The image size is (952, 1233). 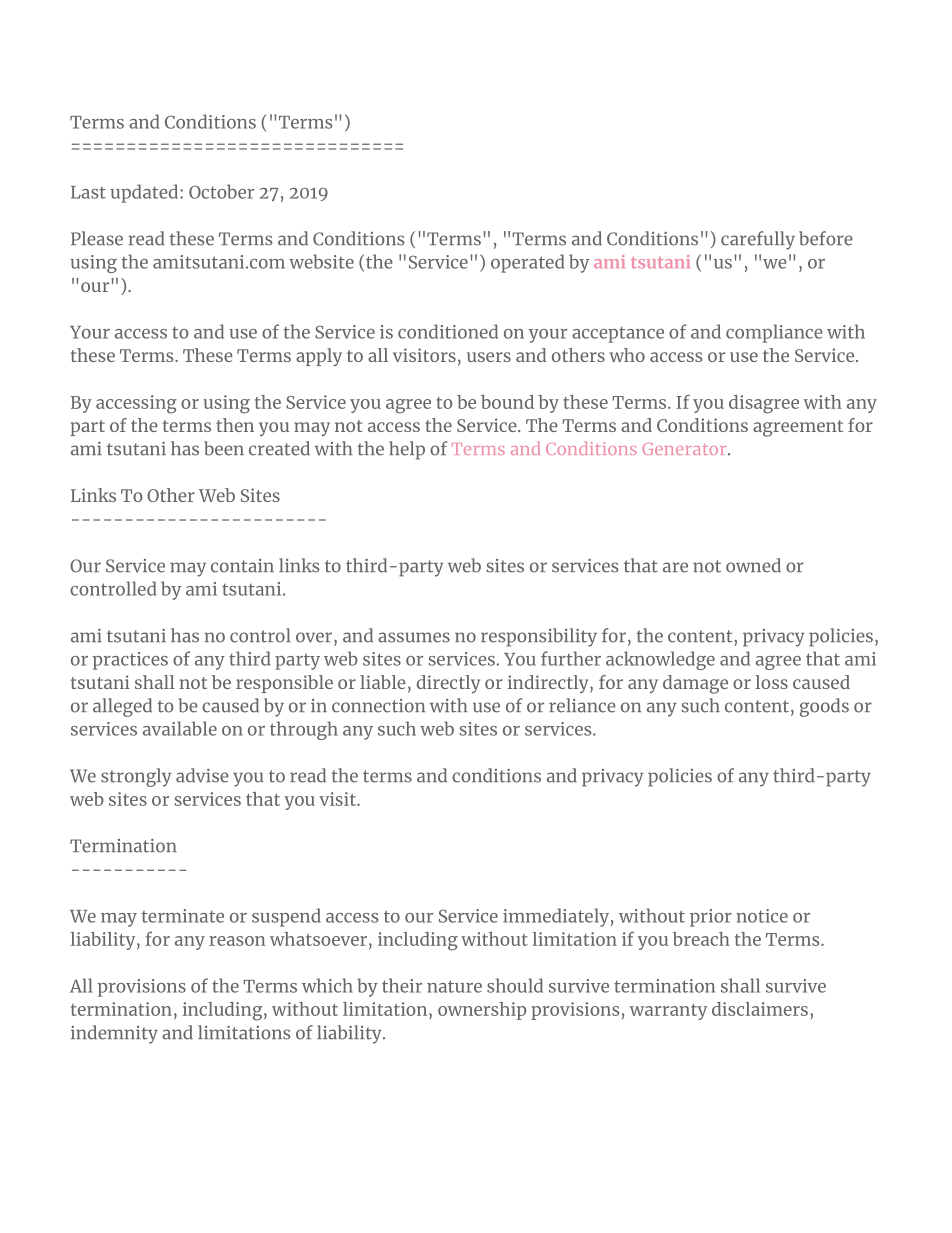 I want to click on practices, so click(x=130, y=661).
